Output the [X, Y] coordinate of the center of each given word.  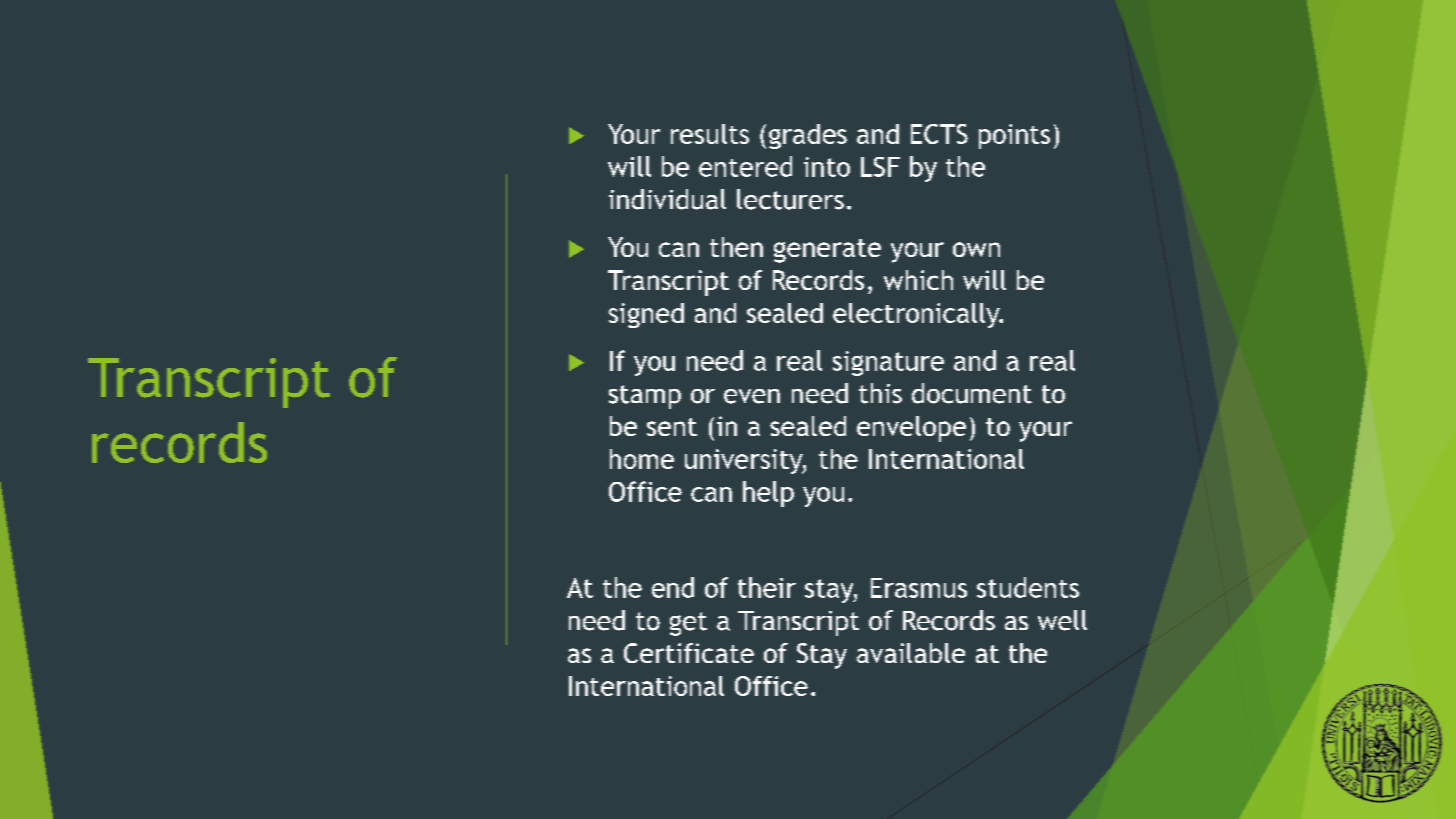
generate [827, 251]
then [736, 247]
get [688, 624]
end [673, 587]
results [710, 134]
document [972, 393]
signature [888, 363]
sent [672, 427]
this [880, 393]
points [1014, 136]
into [827, 167]
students [1028, 587]
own [976, 249]
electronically [917, 315]
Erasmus [919, 588]
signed [646, 315]
